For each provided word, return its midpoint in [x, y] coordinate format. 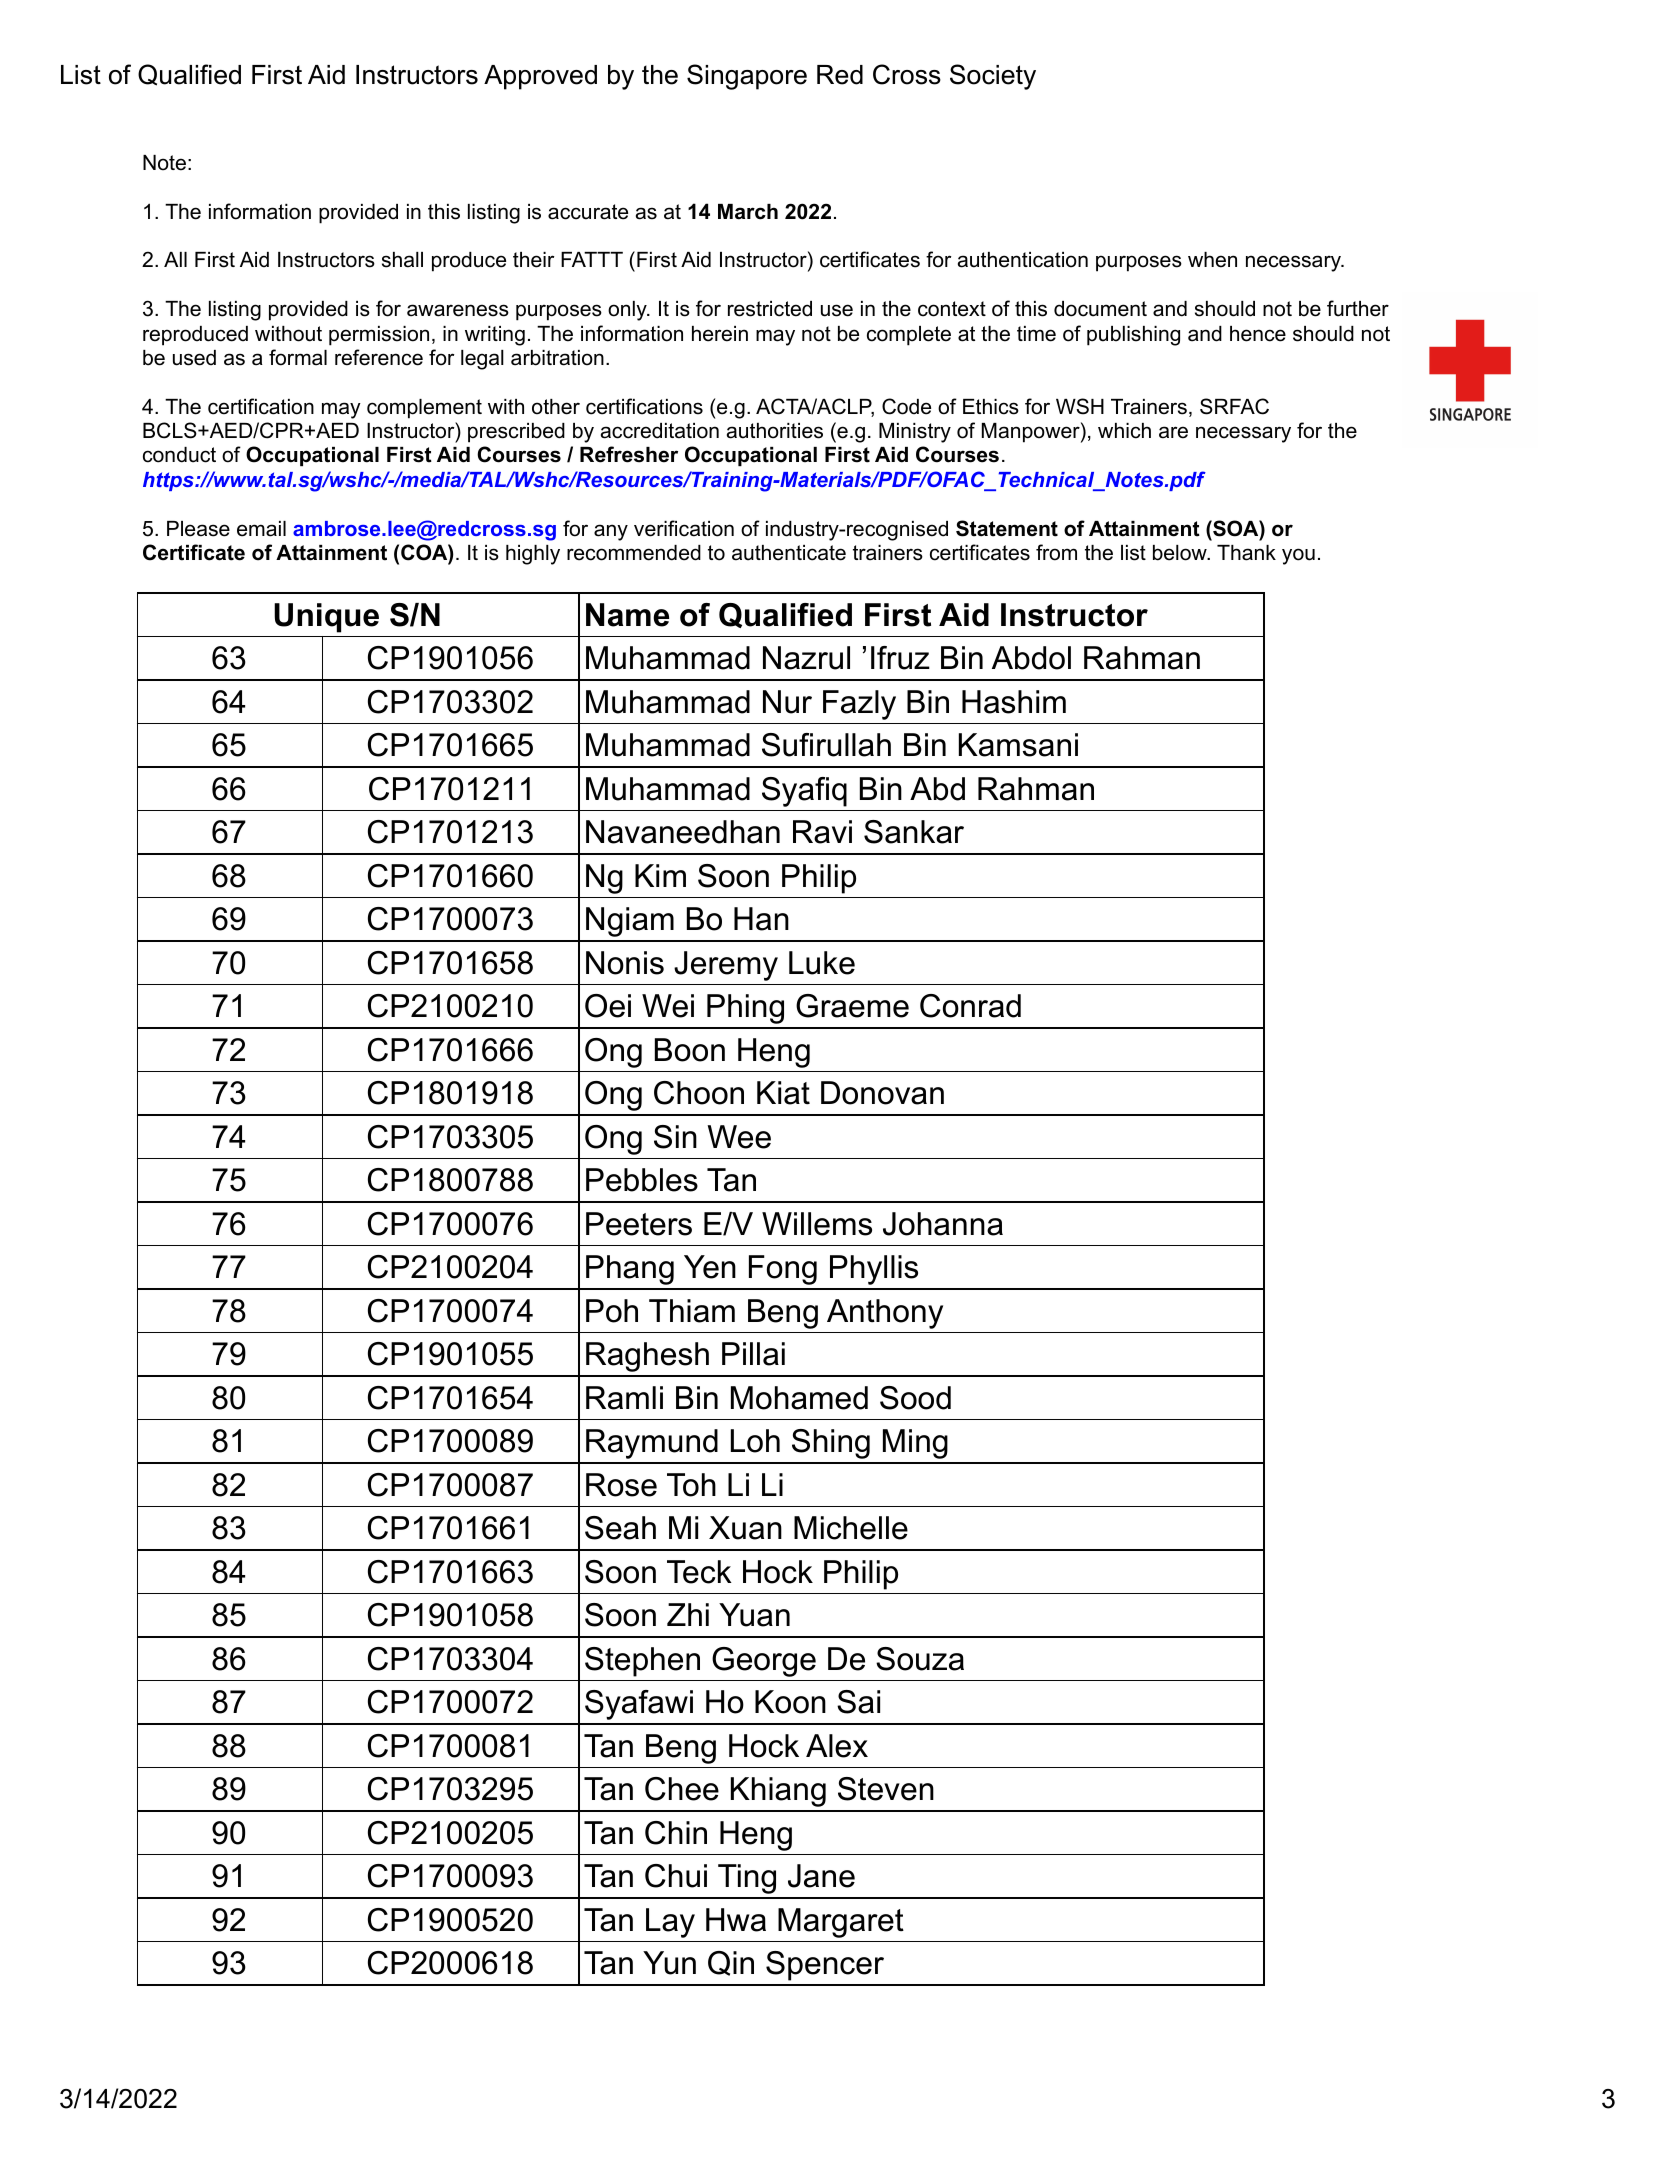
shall [402, 260]
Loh [755, 1441]
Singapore [747, 77]
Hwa [736, 1920]
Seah [620, 1528]
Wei [668, 1006]
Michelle [851, 1528]
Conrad [970, 1006]
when [1212, 260]
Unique [326, 618]
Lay [670, 1923]
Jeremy [726, 966]
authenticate [789, 553]
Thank [1246, 553]
